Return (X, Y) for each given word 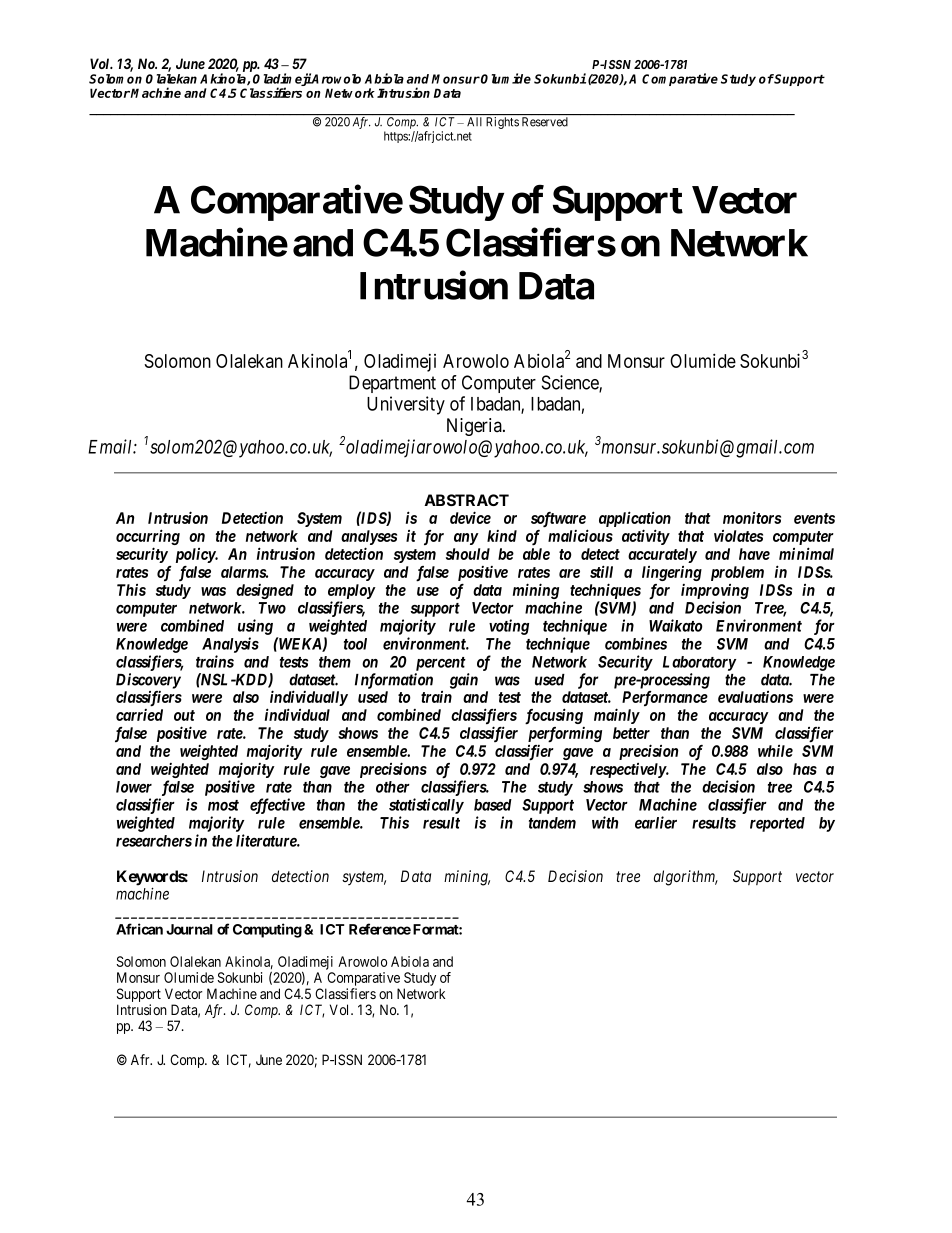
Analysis (230, 645)
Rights (502, 122)
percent (441, 664)
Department (392, 384)
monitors (752, 517)
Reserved (545, 121)
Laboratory (699, 663)
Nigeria (475, 427)
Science (571, 383)
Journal (189, 929)
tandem (552, 823)
